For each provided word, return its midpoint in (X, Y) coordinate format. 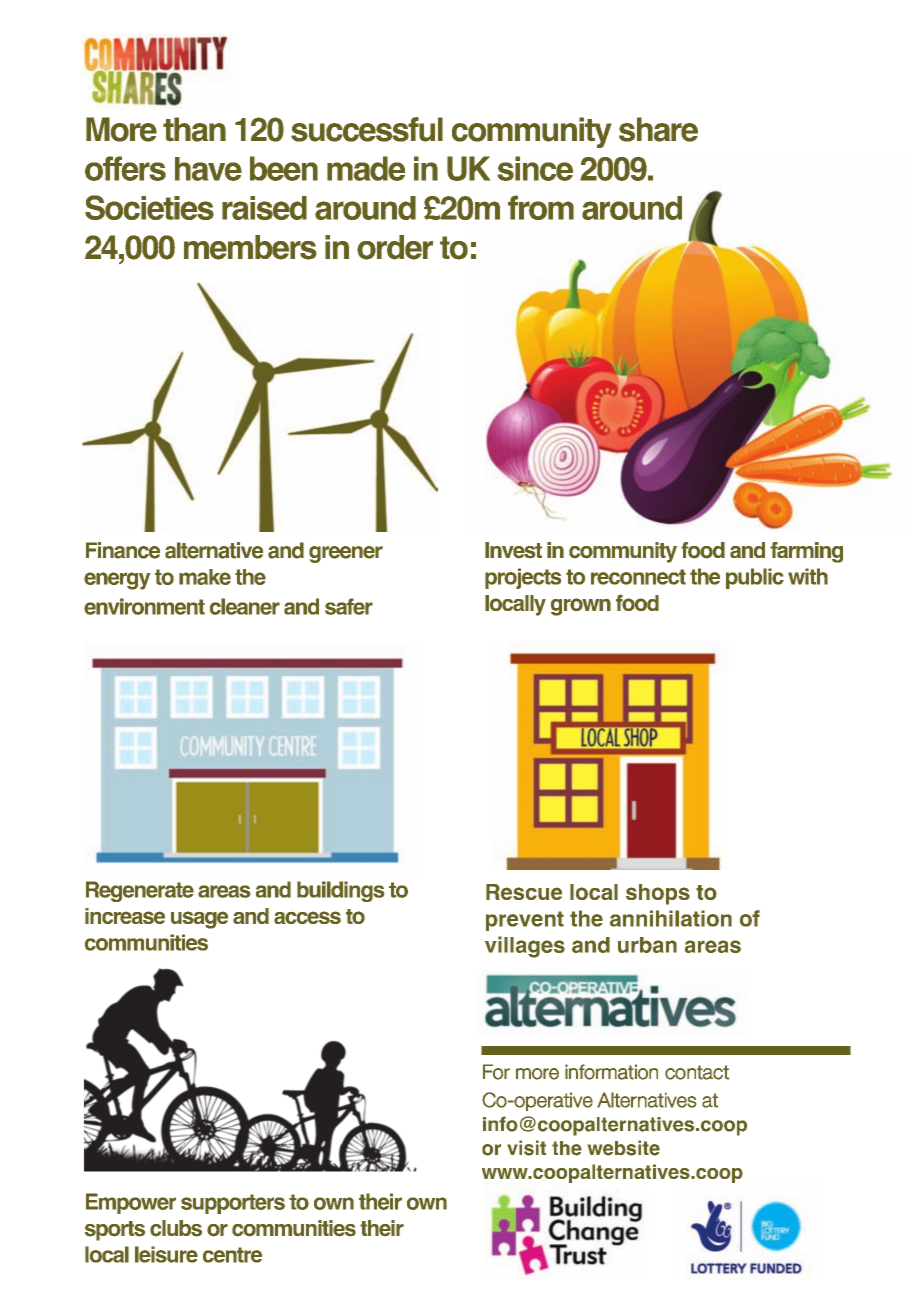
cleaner (245, 606)
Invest (513, 550)
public (755, 578)
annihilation (671, 918)
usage (199, 920)
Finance (123, 550)
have (208, 169)
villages (525, 947)
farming (806, 552)
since (535, 168)
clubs (176, 1228)
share (658, 129)
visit (526, 1148)
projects (523, 578)
